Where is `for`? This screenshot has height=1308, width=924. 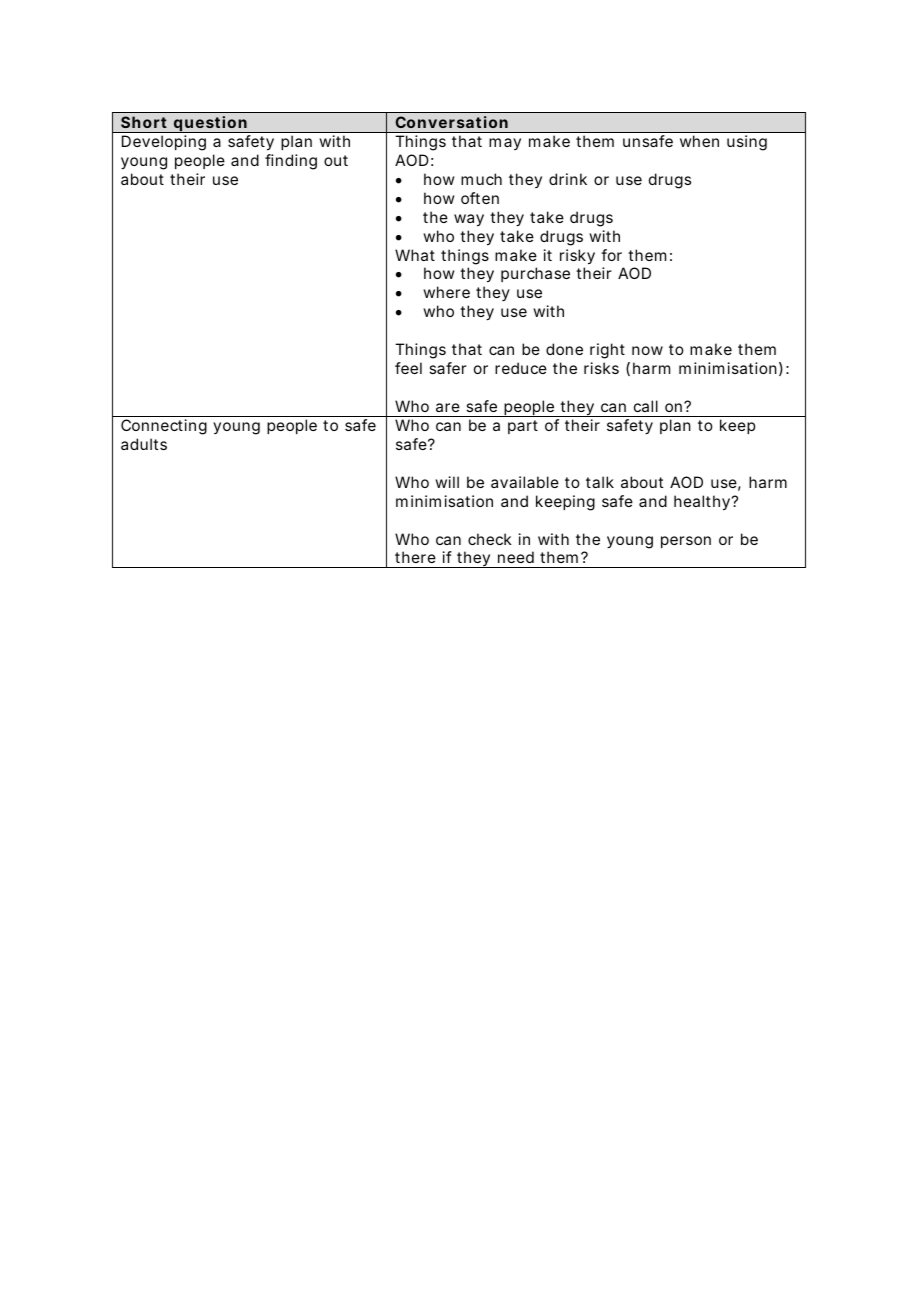
for is located at coordinates (611, 255).
